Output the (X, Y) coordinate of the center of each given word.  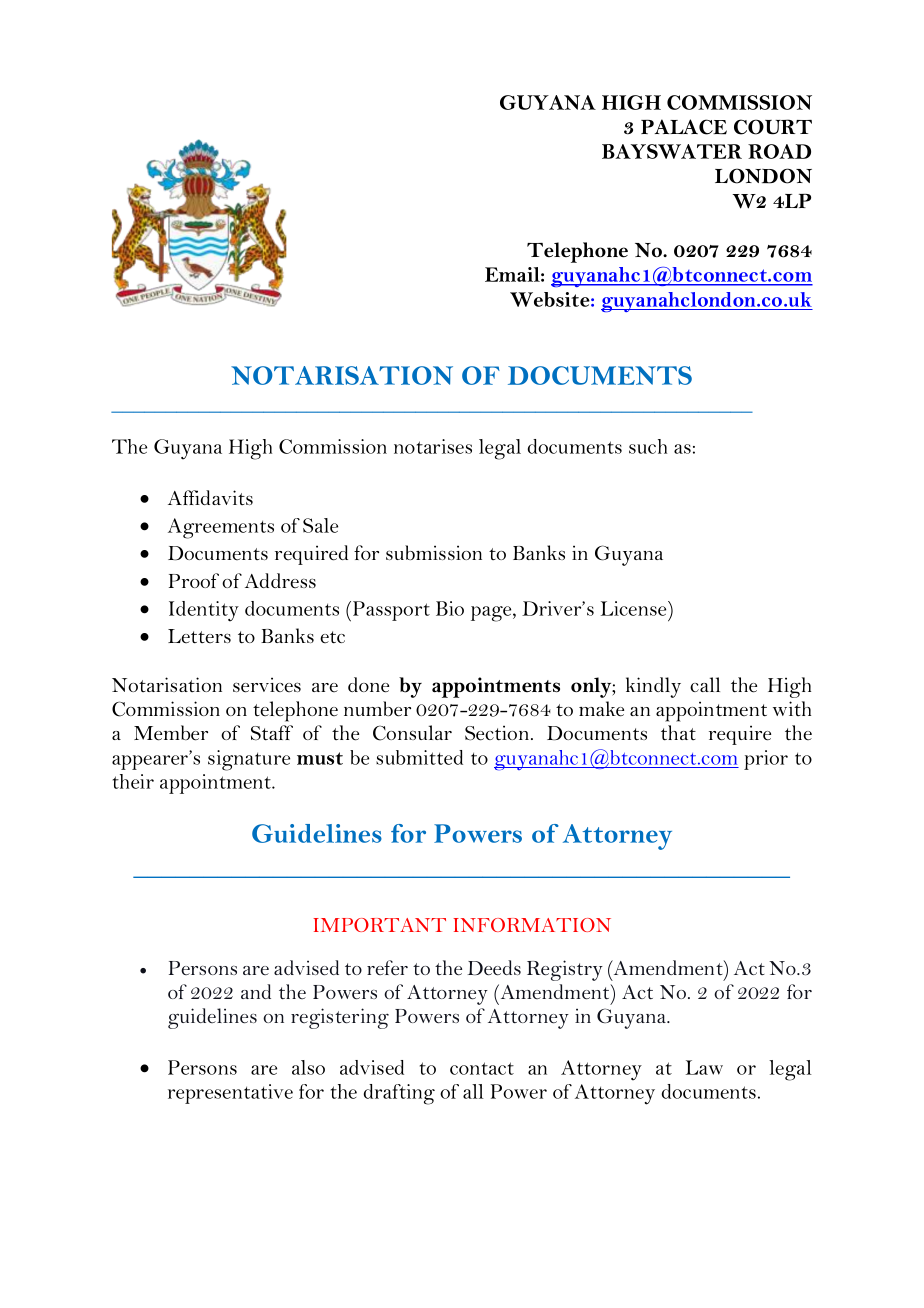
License (635, 608)
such (648, 446)
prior (766, 760)
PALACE (684, 127)
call (705, 684)
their (133, 781)
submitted (419, 757)
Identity (204, 611)
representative (230, 1094)
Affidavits (210, 497)
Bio (450, 608)
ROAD (779, 151)
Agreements (221, 528)
